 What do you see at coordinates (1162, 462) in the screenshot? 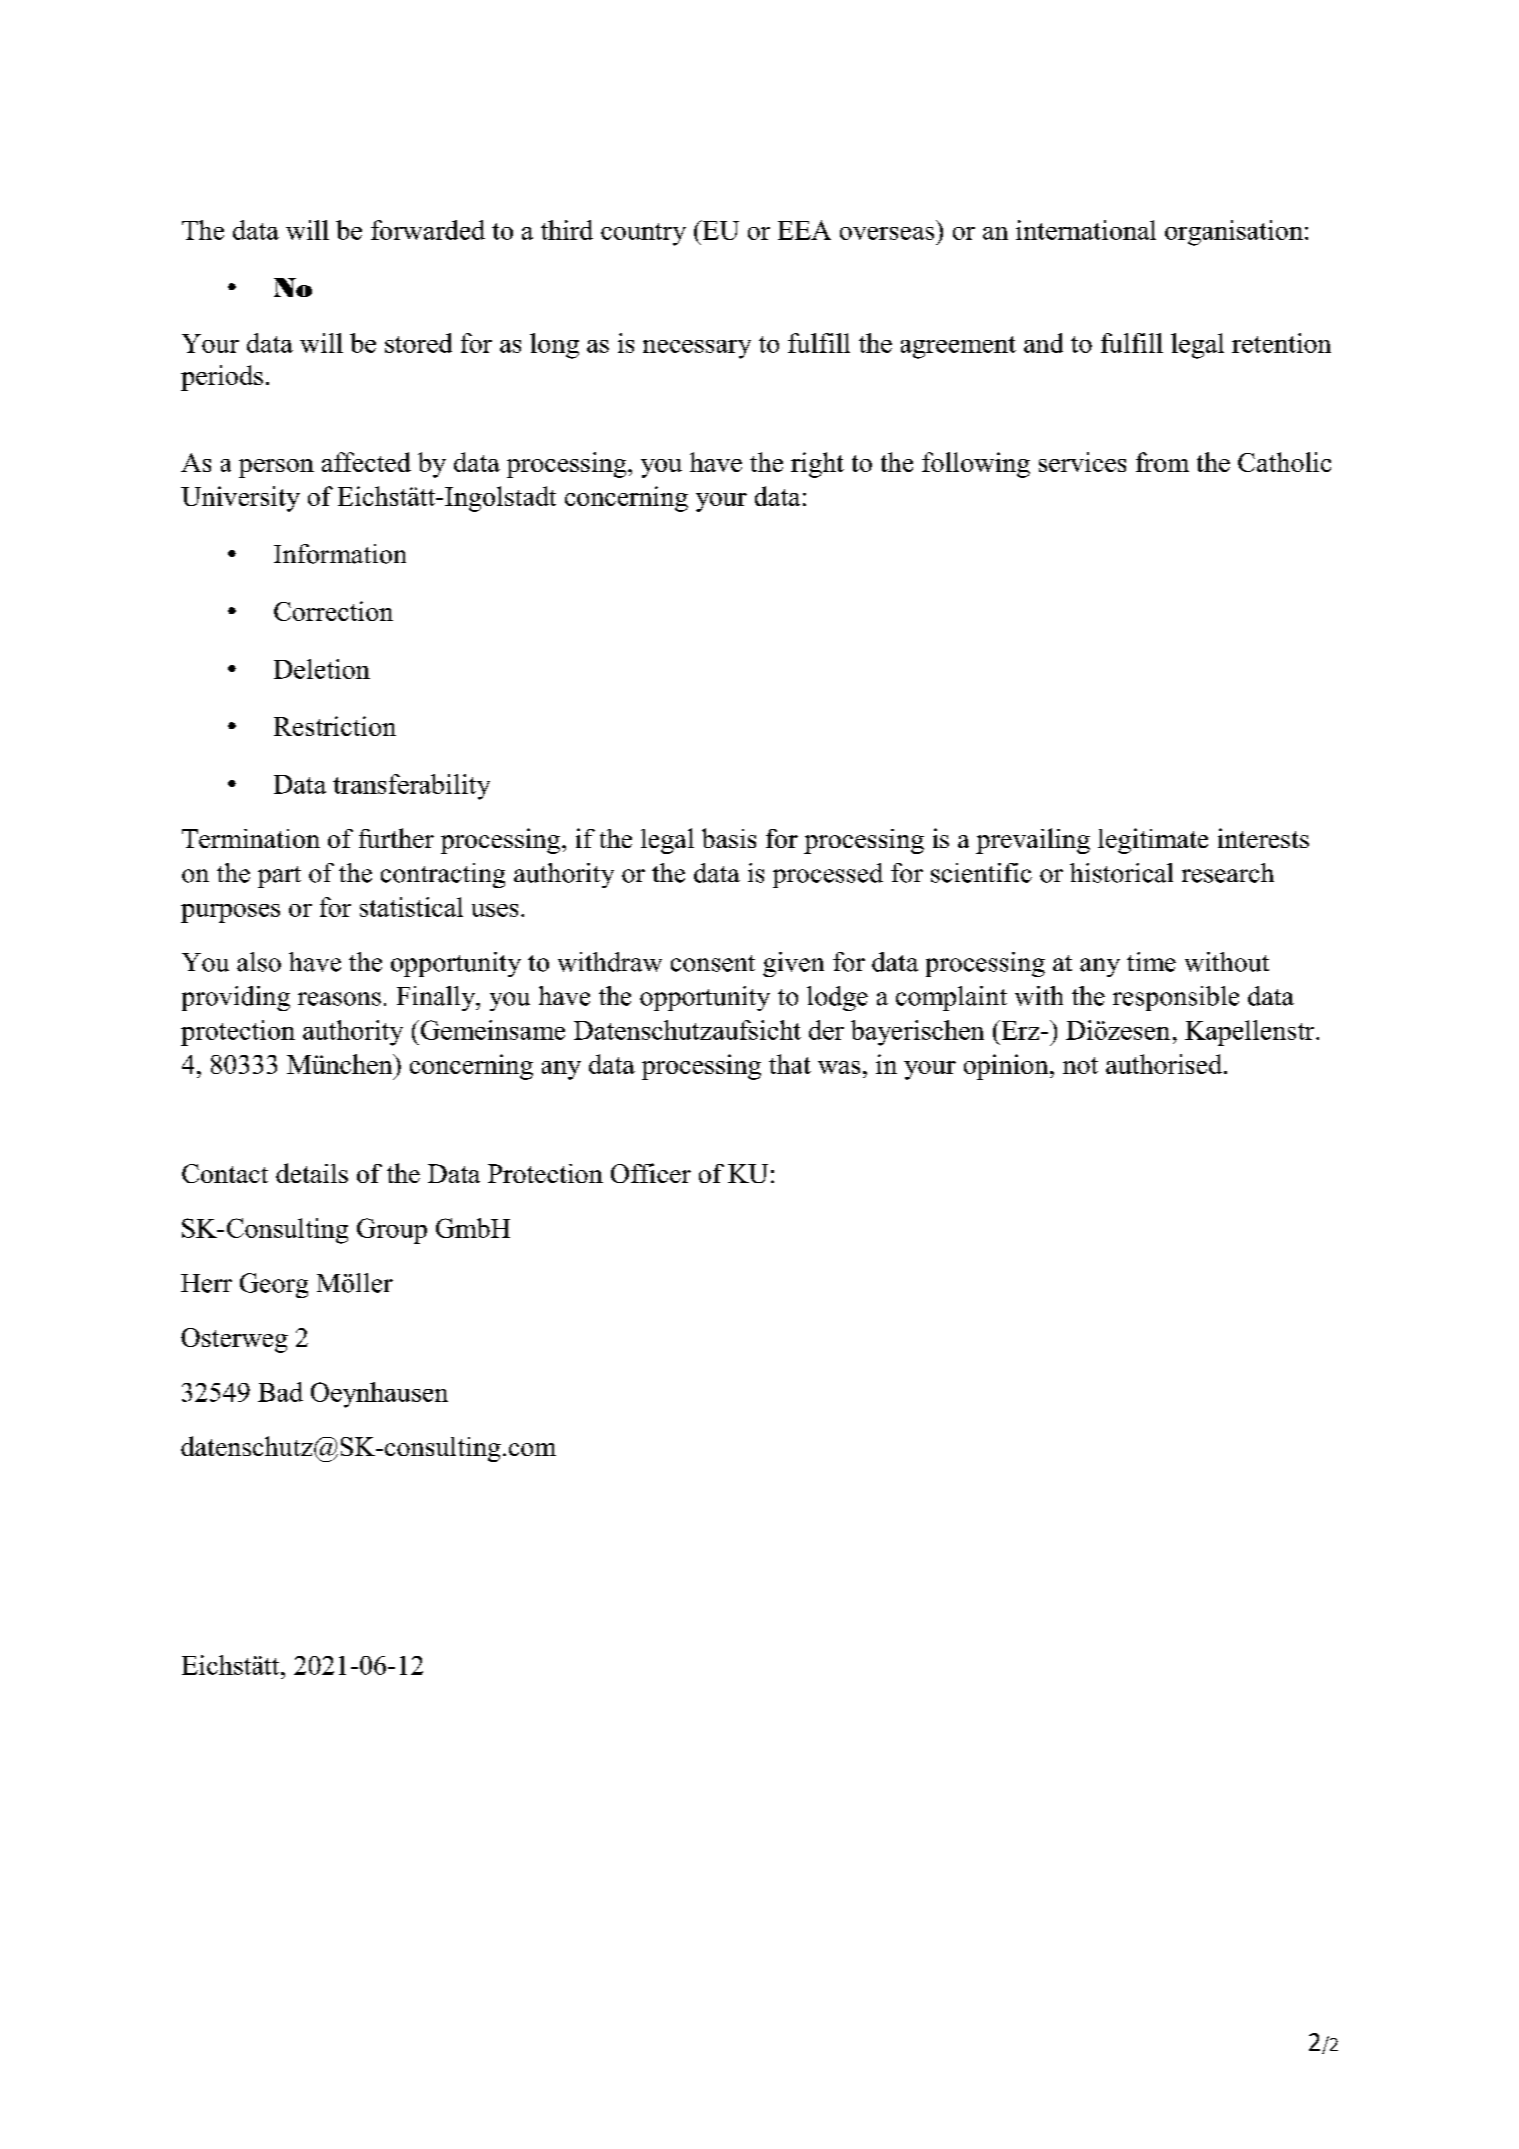
I see `from` at bounding box center [1162, 462].
